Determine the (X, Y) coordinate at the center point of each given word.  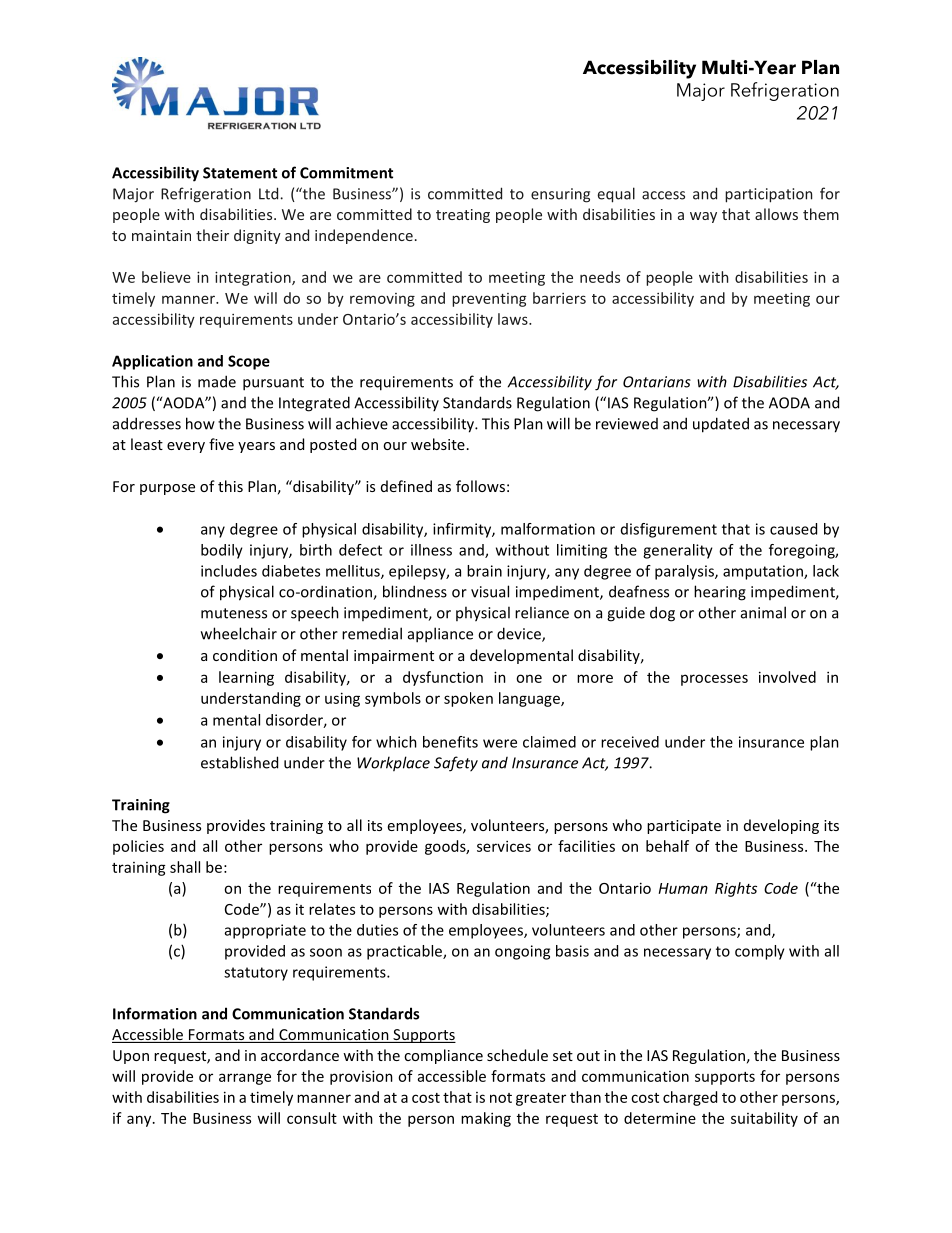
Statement (240, 173)
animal (763, 612)
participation (768, 195)
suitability (764, 1119)
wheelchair (239, 633)
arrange (245, 1079)
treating (463, 216)
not (501, 1098)
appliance (440, 635)
